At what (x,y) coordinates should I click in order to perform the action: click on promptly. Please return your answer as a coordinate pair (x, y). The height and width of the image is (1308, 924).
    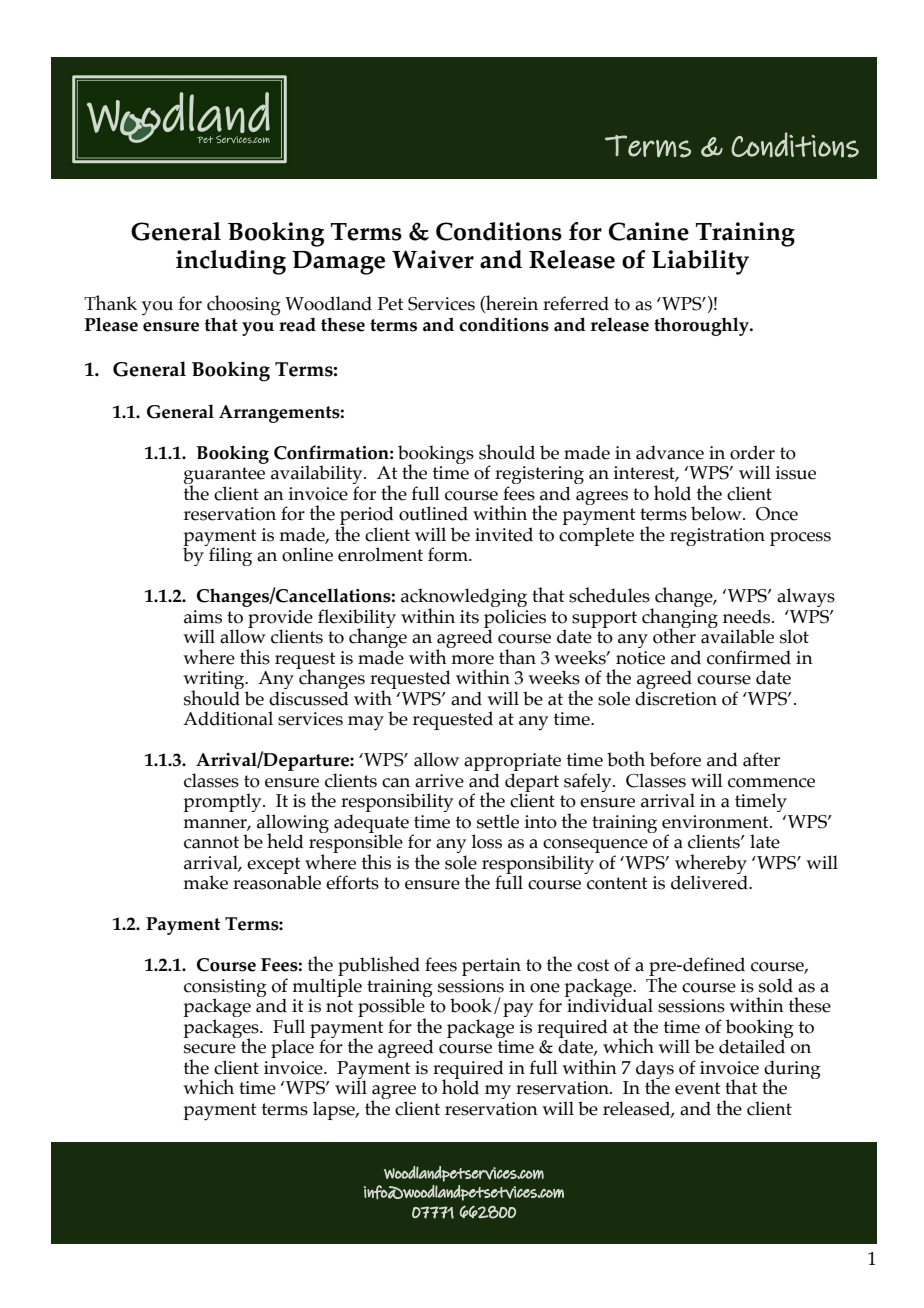
    Looking at the image, I should click on (223, 802).
